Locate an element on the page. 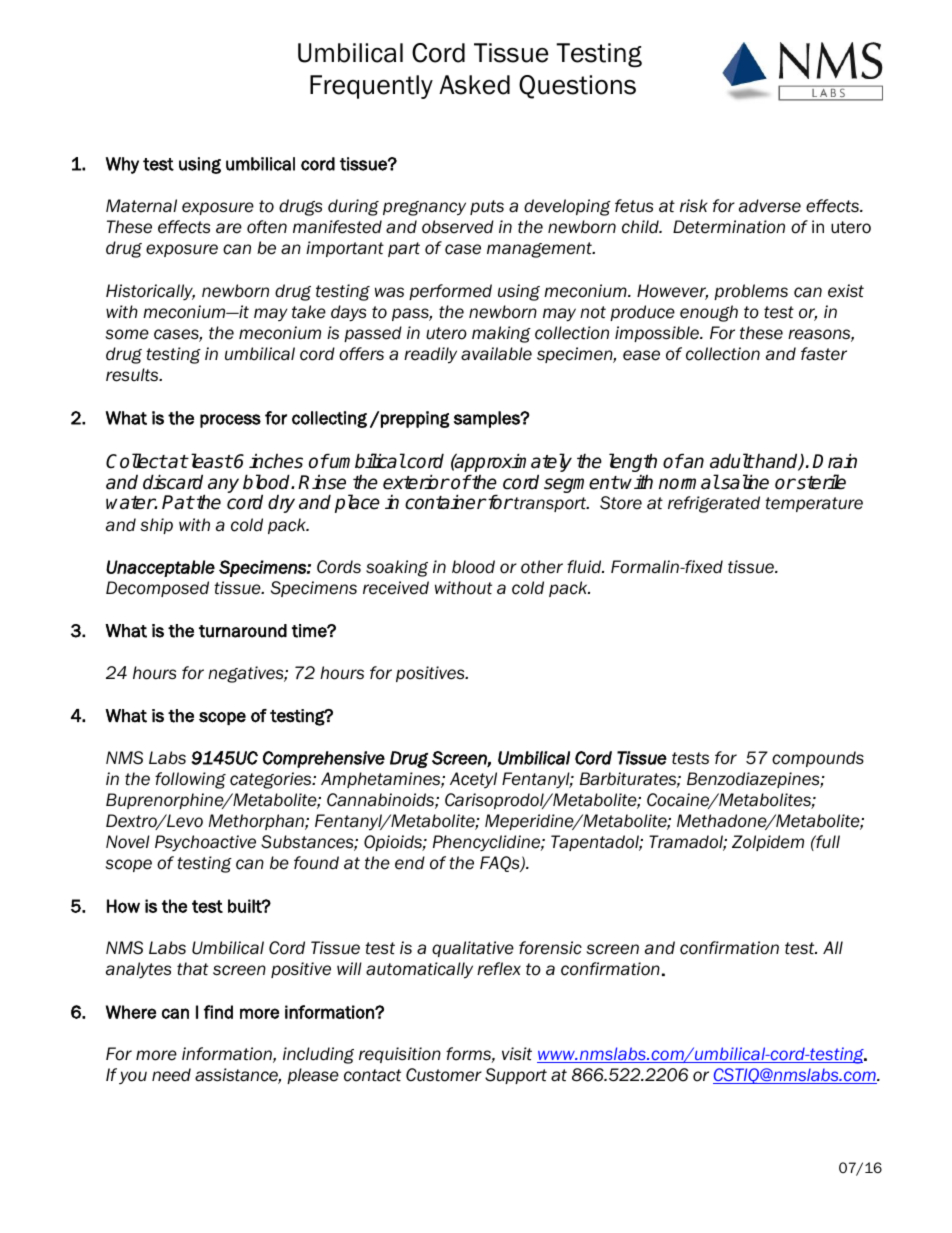  find is located at coordinates (218, 1012).
